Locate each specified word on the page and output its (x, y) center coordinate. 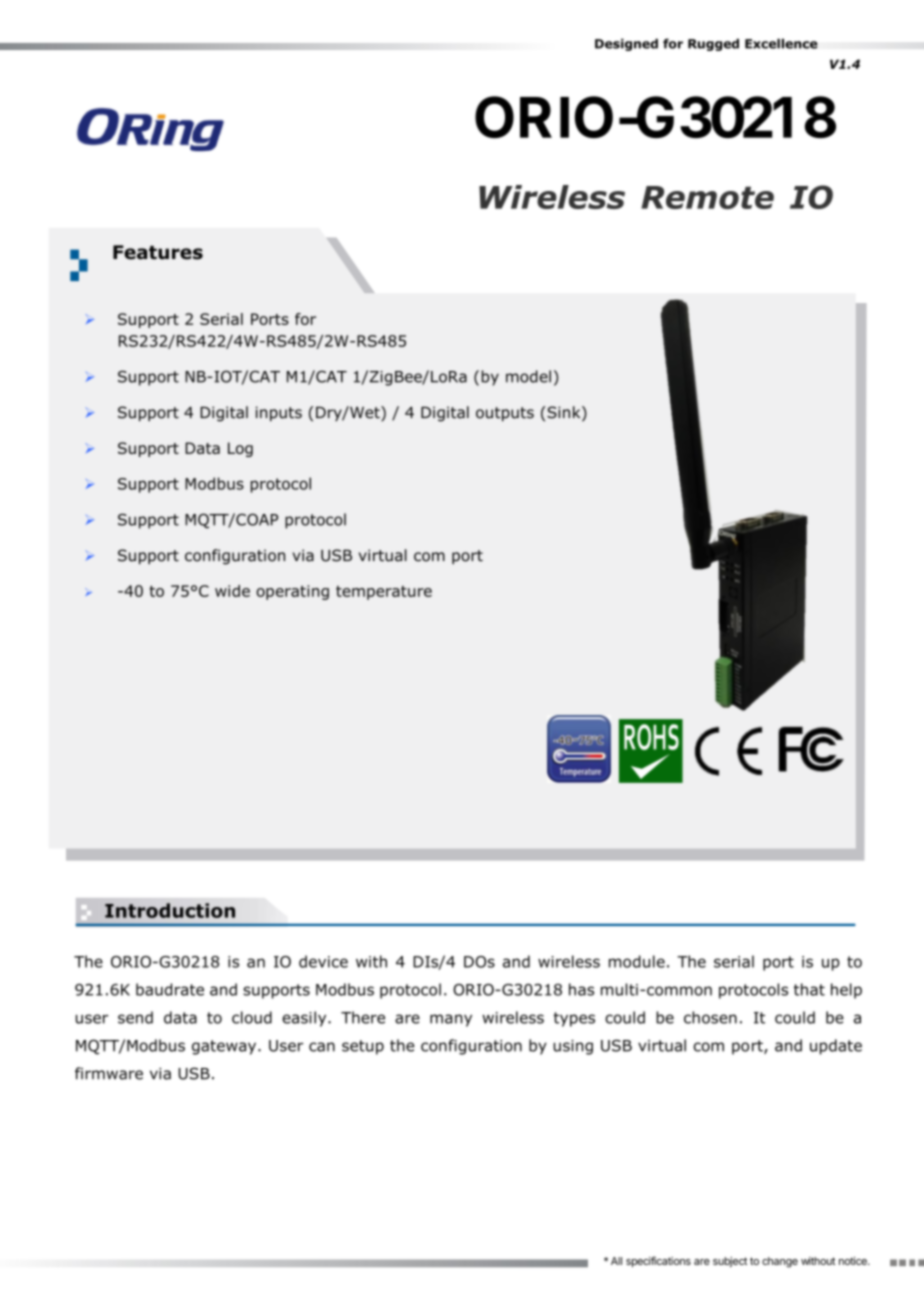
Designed (626, 45)
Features (158, 252)
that (809, 989)
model (528, 376)
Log (240, 449)
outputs (505, 414)
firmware (109, 1073)
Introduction (170, 910)
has (581, 989)
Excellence (781, 44)
